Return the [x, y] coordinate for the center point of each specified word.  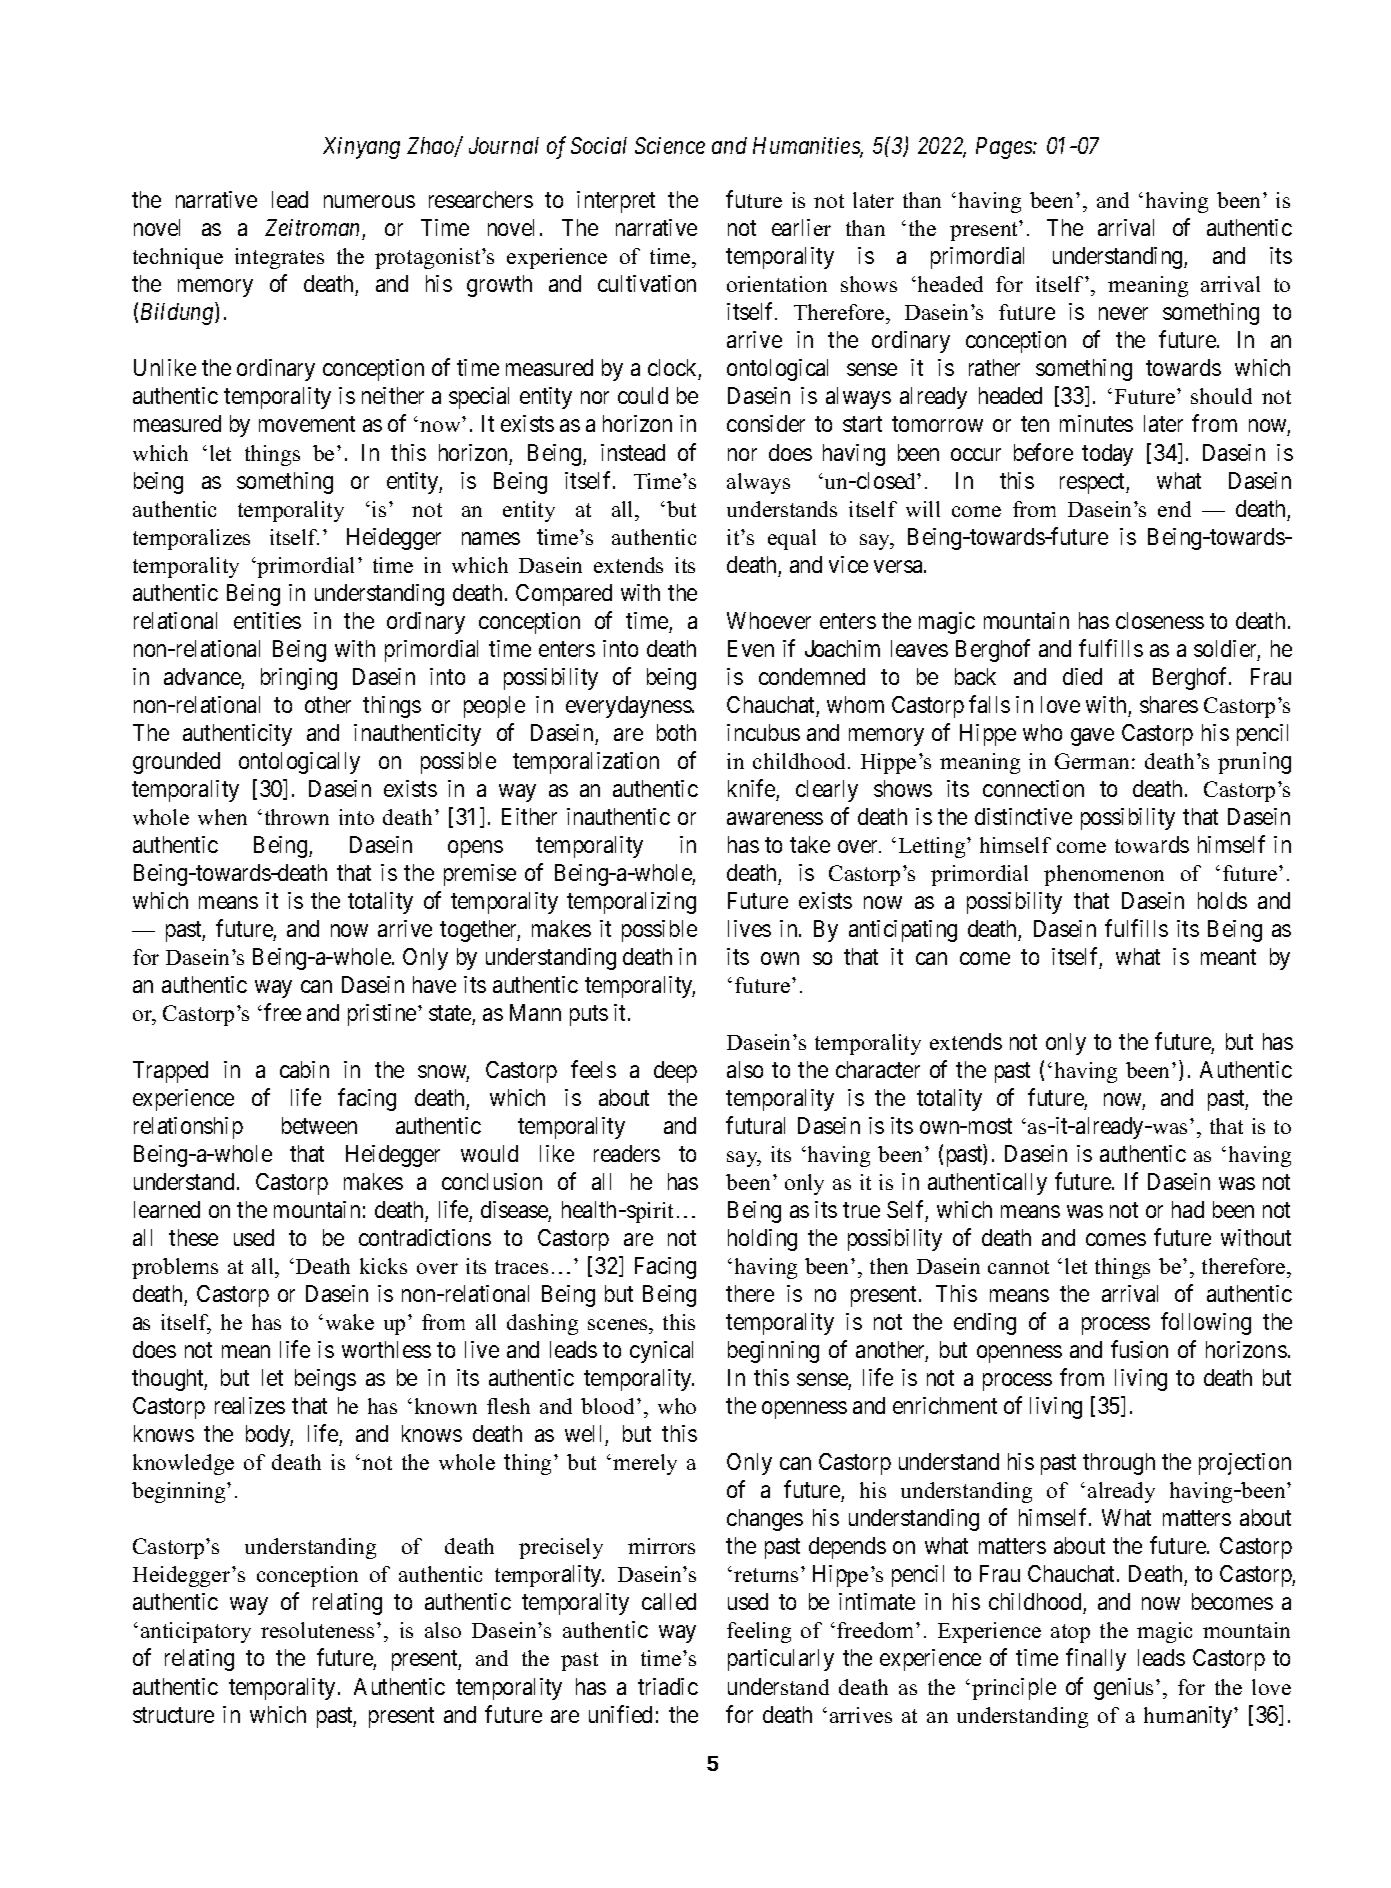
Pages [1005, 148]
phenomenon [1104, 875]
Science [670, 145]
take [810, 844]
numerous [369, 201]
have [434, 984]
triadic [668, 1686]
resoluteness [319, 1630]
